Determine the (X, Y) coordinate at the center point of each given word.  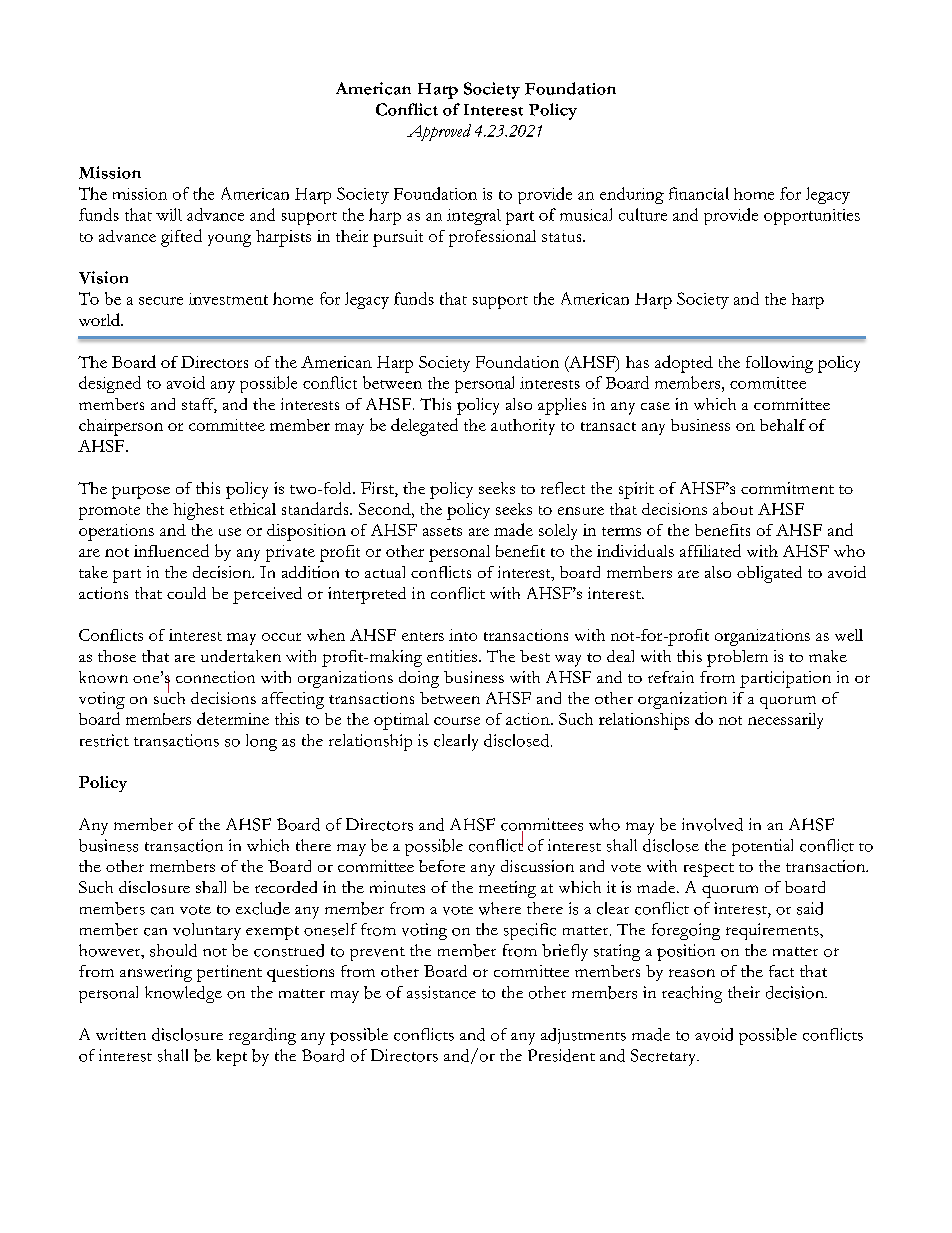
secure (161, 301)
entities (453, 656)
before (442, 866)
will (169, 214)
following (779, 364)
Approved (439, 132)
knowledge (183, 994)
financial (699, 193)
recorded (286, 887)
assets (442, 531)
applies (562, 406)
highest (198, 511)
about (733, 508)
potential (762, 847)
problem (737, 658)
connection (215, 677)
